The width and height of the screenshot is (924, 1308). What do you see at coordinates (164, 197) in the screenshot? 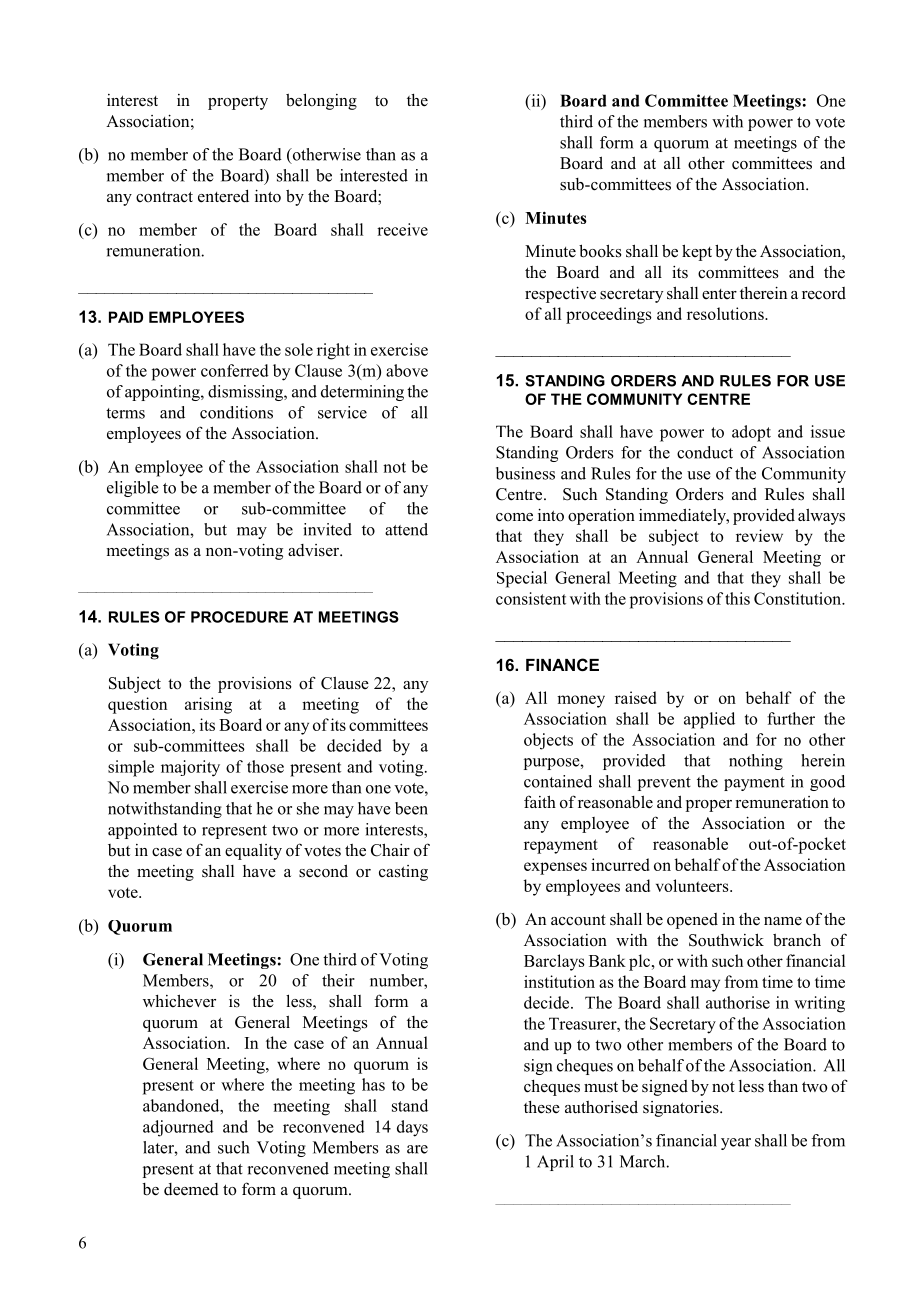
I see `contract` at bounding box center [164, 197].
